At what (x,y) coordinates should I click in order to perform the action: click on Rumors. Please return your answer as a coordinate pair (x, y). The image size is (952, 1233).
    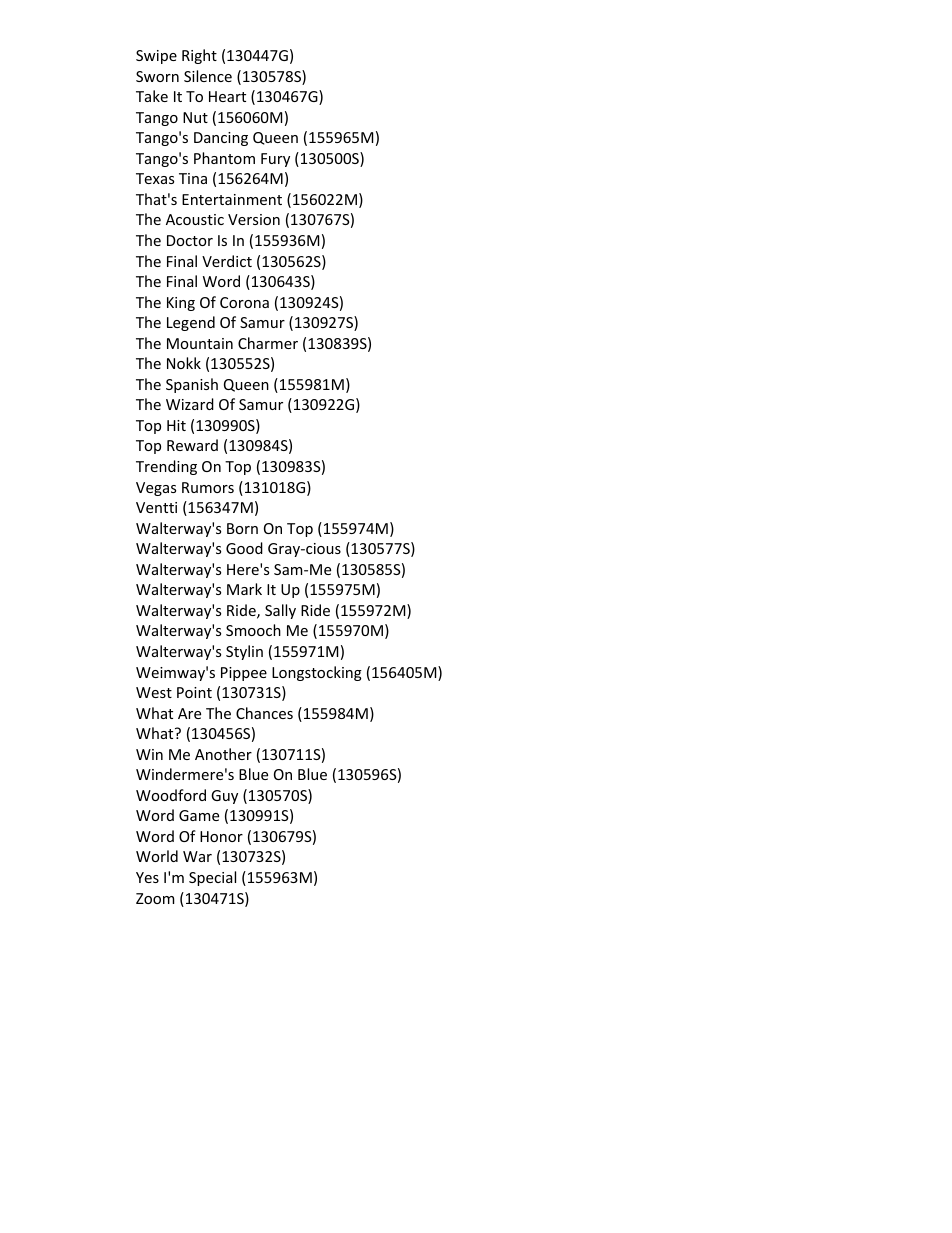
    Looking at the image, I should click on (208, 487).
